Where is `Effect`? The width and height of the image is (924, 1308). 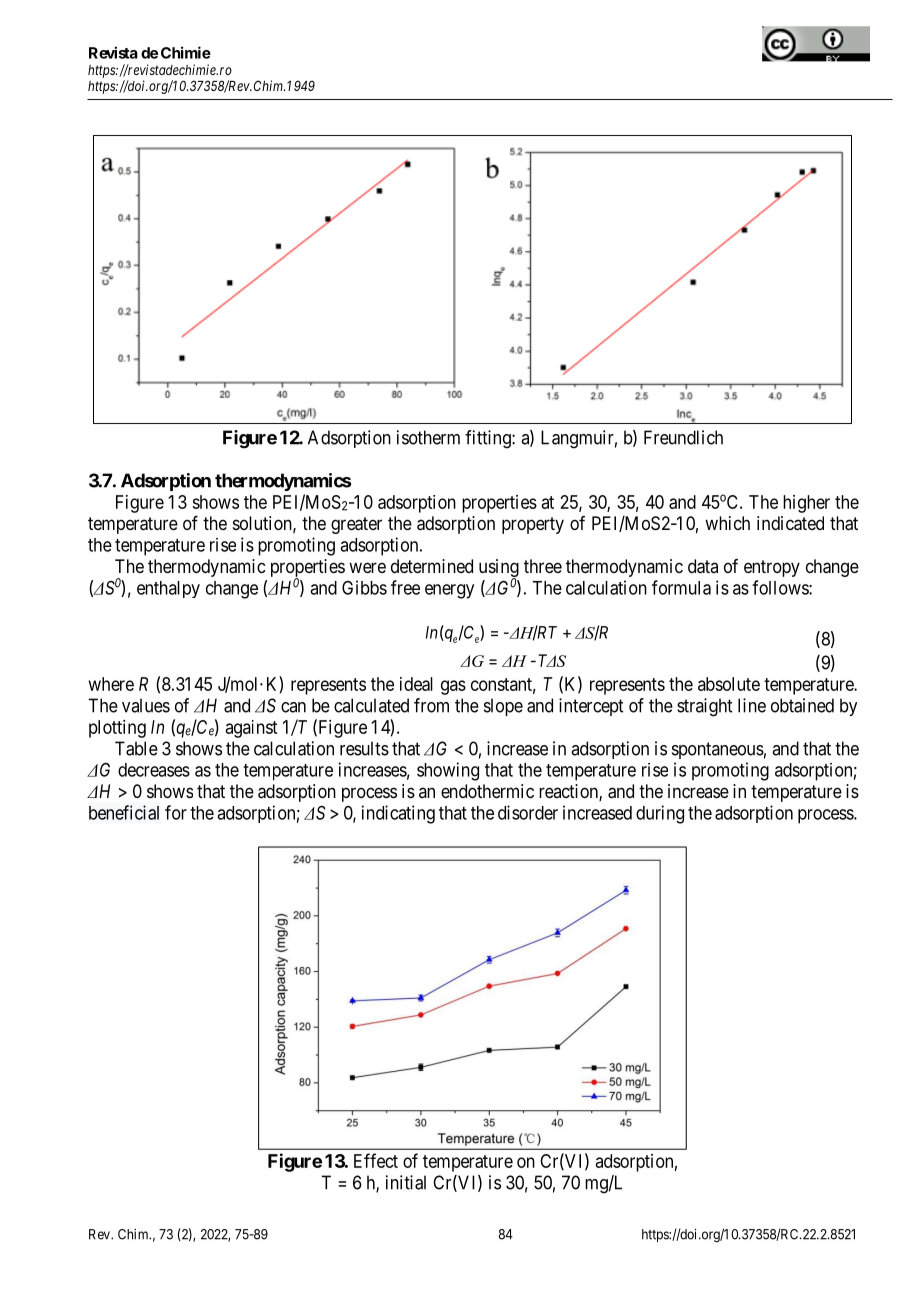
Effect is located at coordinates (376, 1160).
